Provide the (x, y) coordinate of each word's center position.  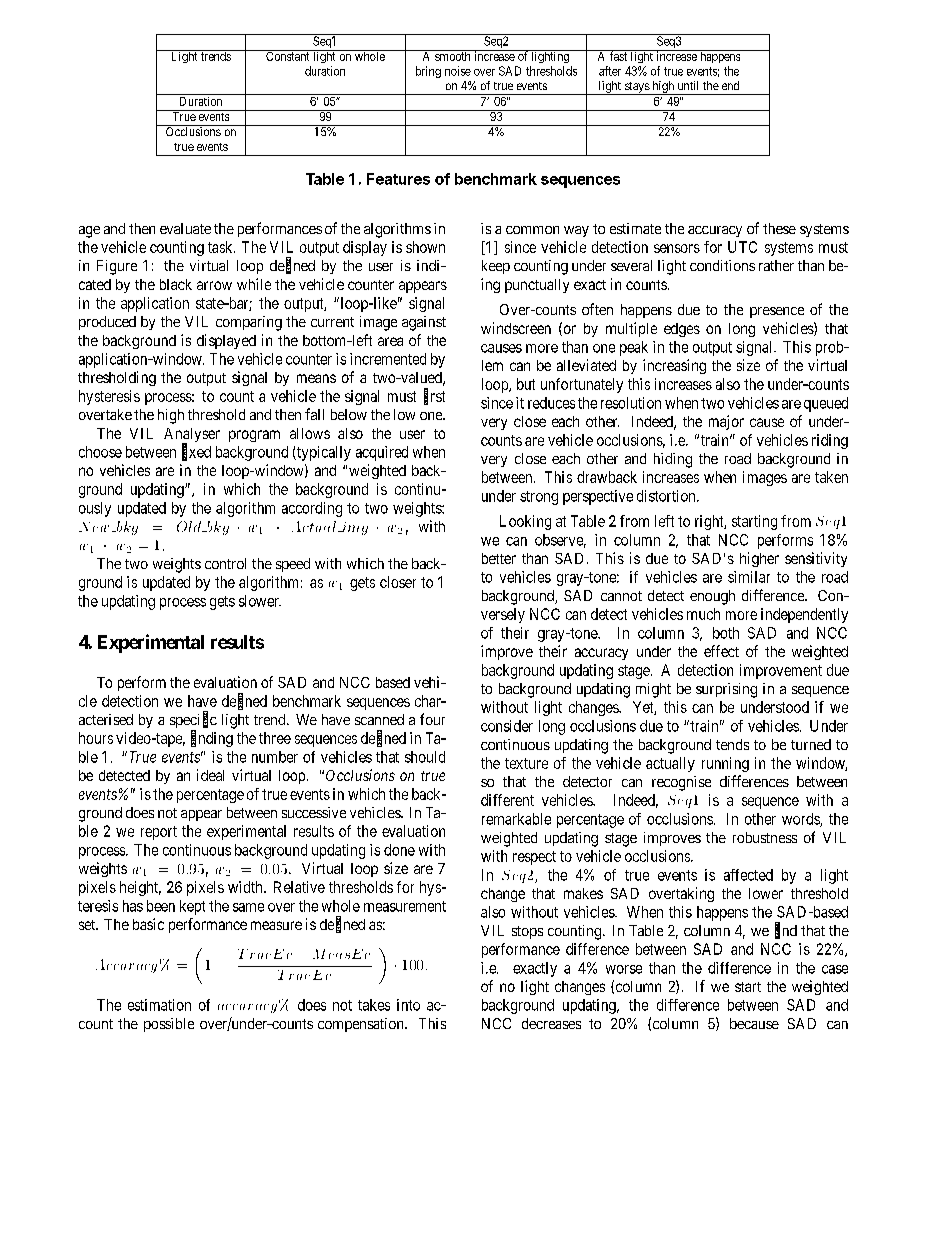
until (688, 85)
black (176, 284)
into (408, 1005)
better (499, 558)
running (725, 764)
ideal (210, 775)
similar (749, 577)
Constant (288, 55)
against (424, 323)
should (425, 757)
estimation (159, 1005)
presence (777, 312)
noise (458, 71)
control (225, 563)
